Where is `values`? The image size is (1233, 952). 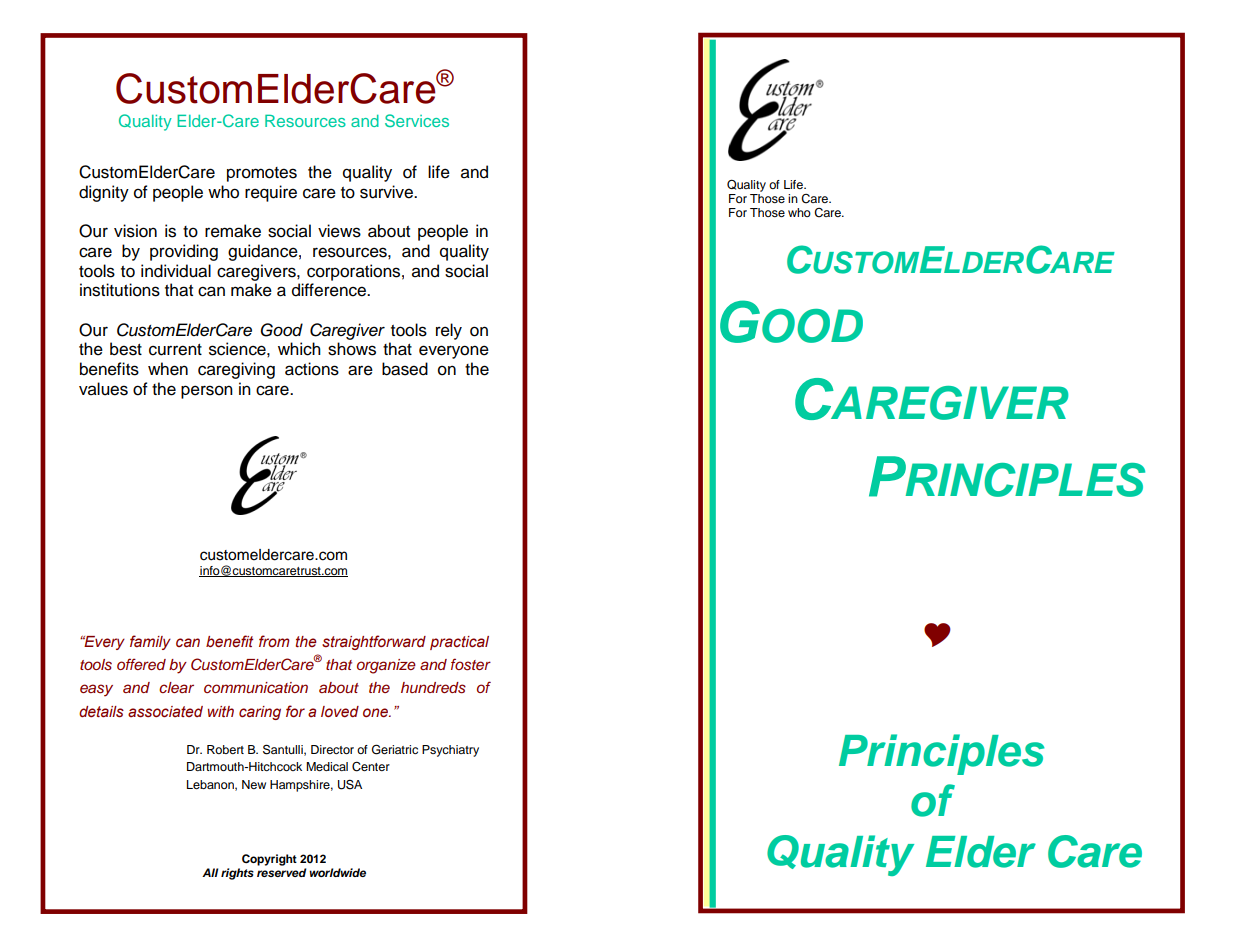
values is located at coordinates (103, 389).
